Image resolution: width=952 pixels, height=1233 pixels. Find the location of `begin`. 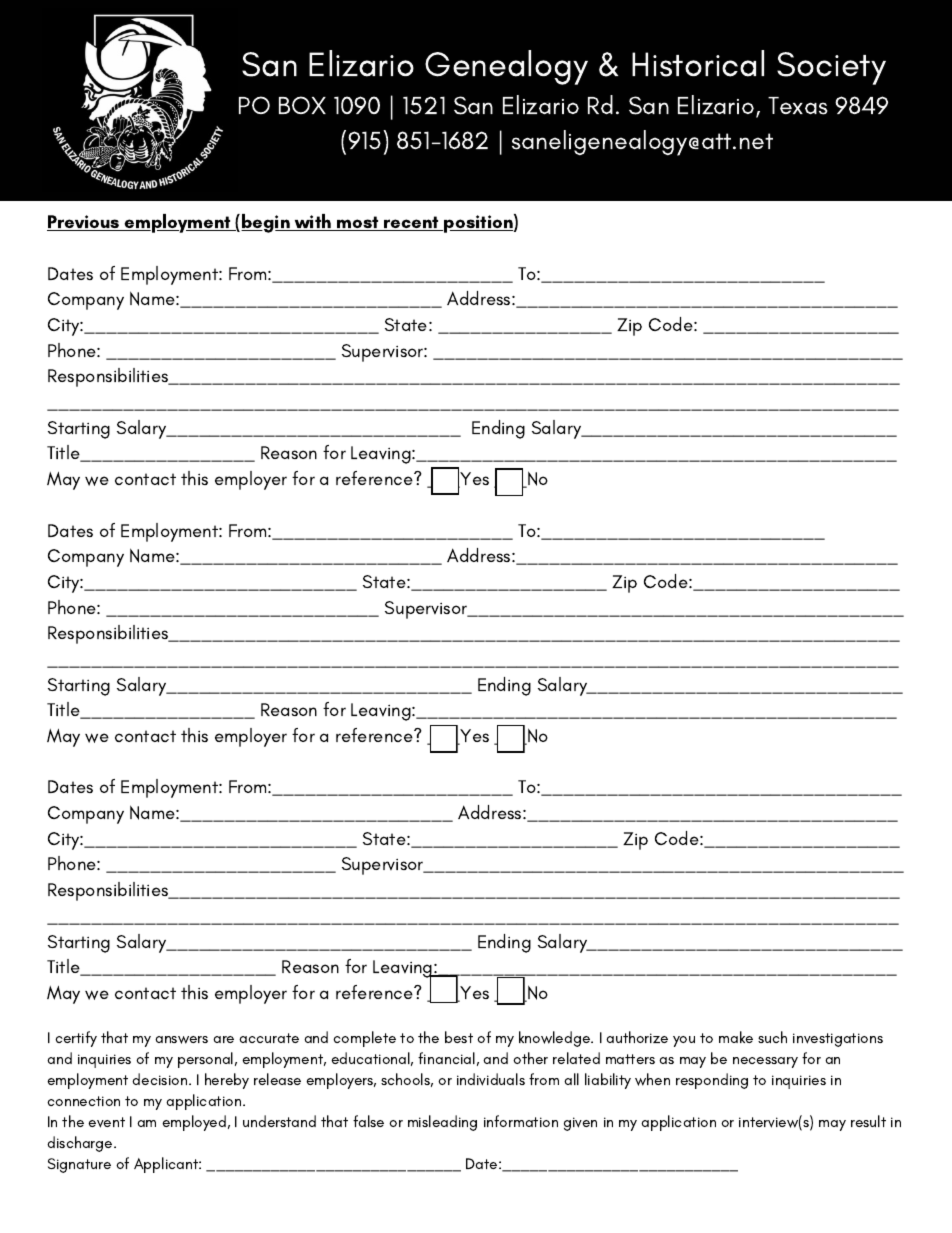

begin is located at coordinates (266, 223).
